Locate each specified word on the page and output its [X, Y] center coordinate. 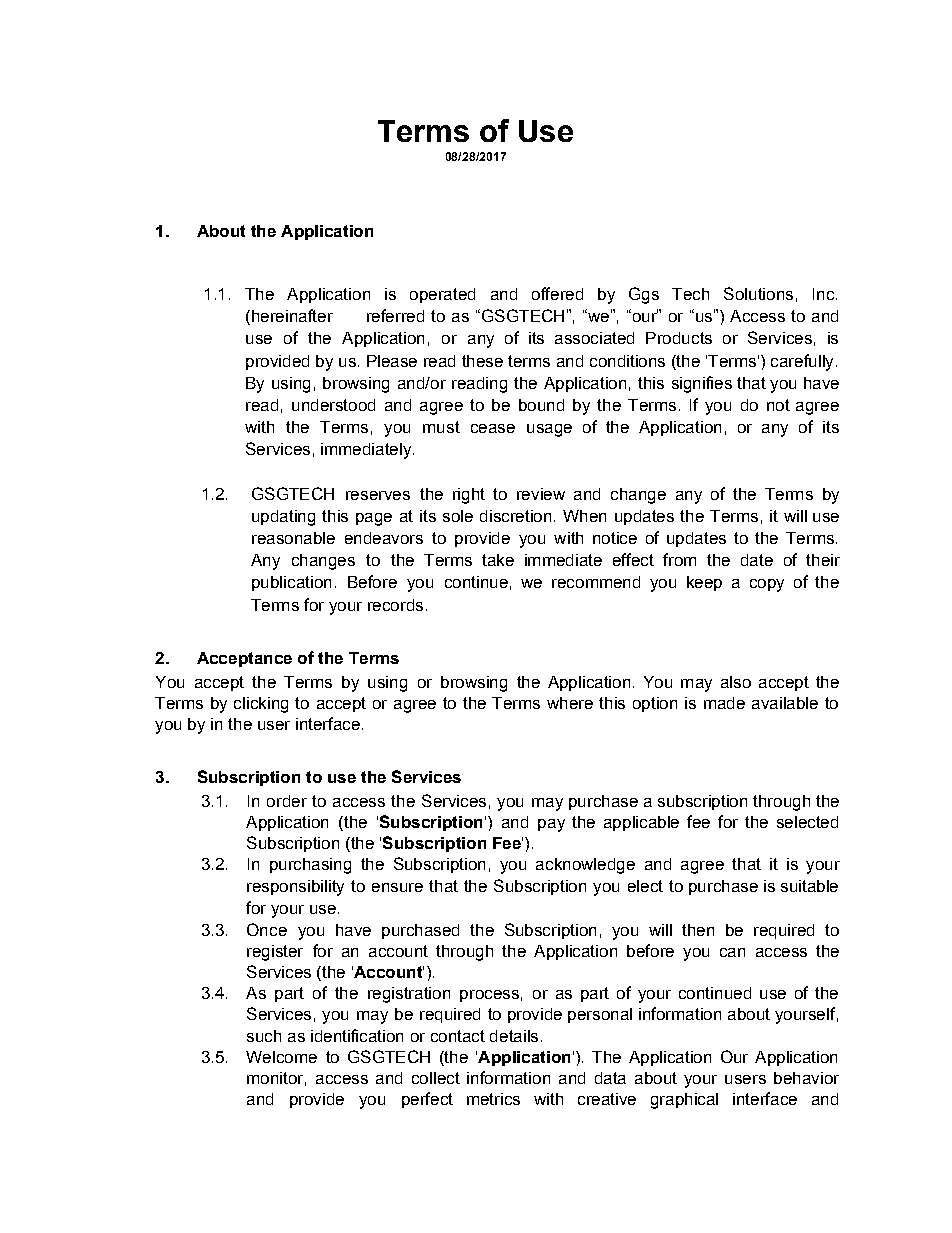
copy [767, 585]
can [732, 952]
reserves [378, 495]
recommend [596, 582]
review [541, 494]
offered [557, 293]
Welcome [281, 1057]
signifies [702, 384]
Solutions [758, 293]
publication [291, 583]
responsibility [295, 888]
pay [551, 825]
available [785, 703]
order [287, 801]
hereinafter [291, 317]
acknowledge [585, 866]
